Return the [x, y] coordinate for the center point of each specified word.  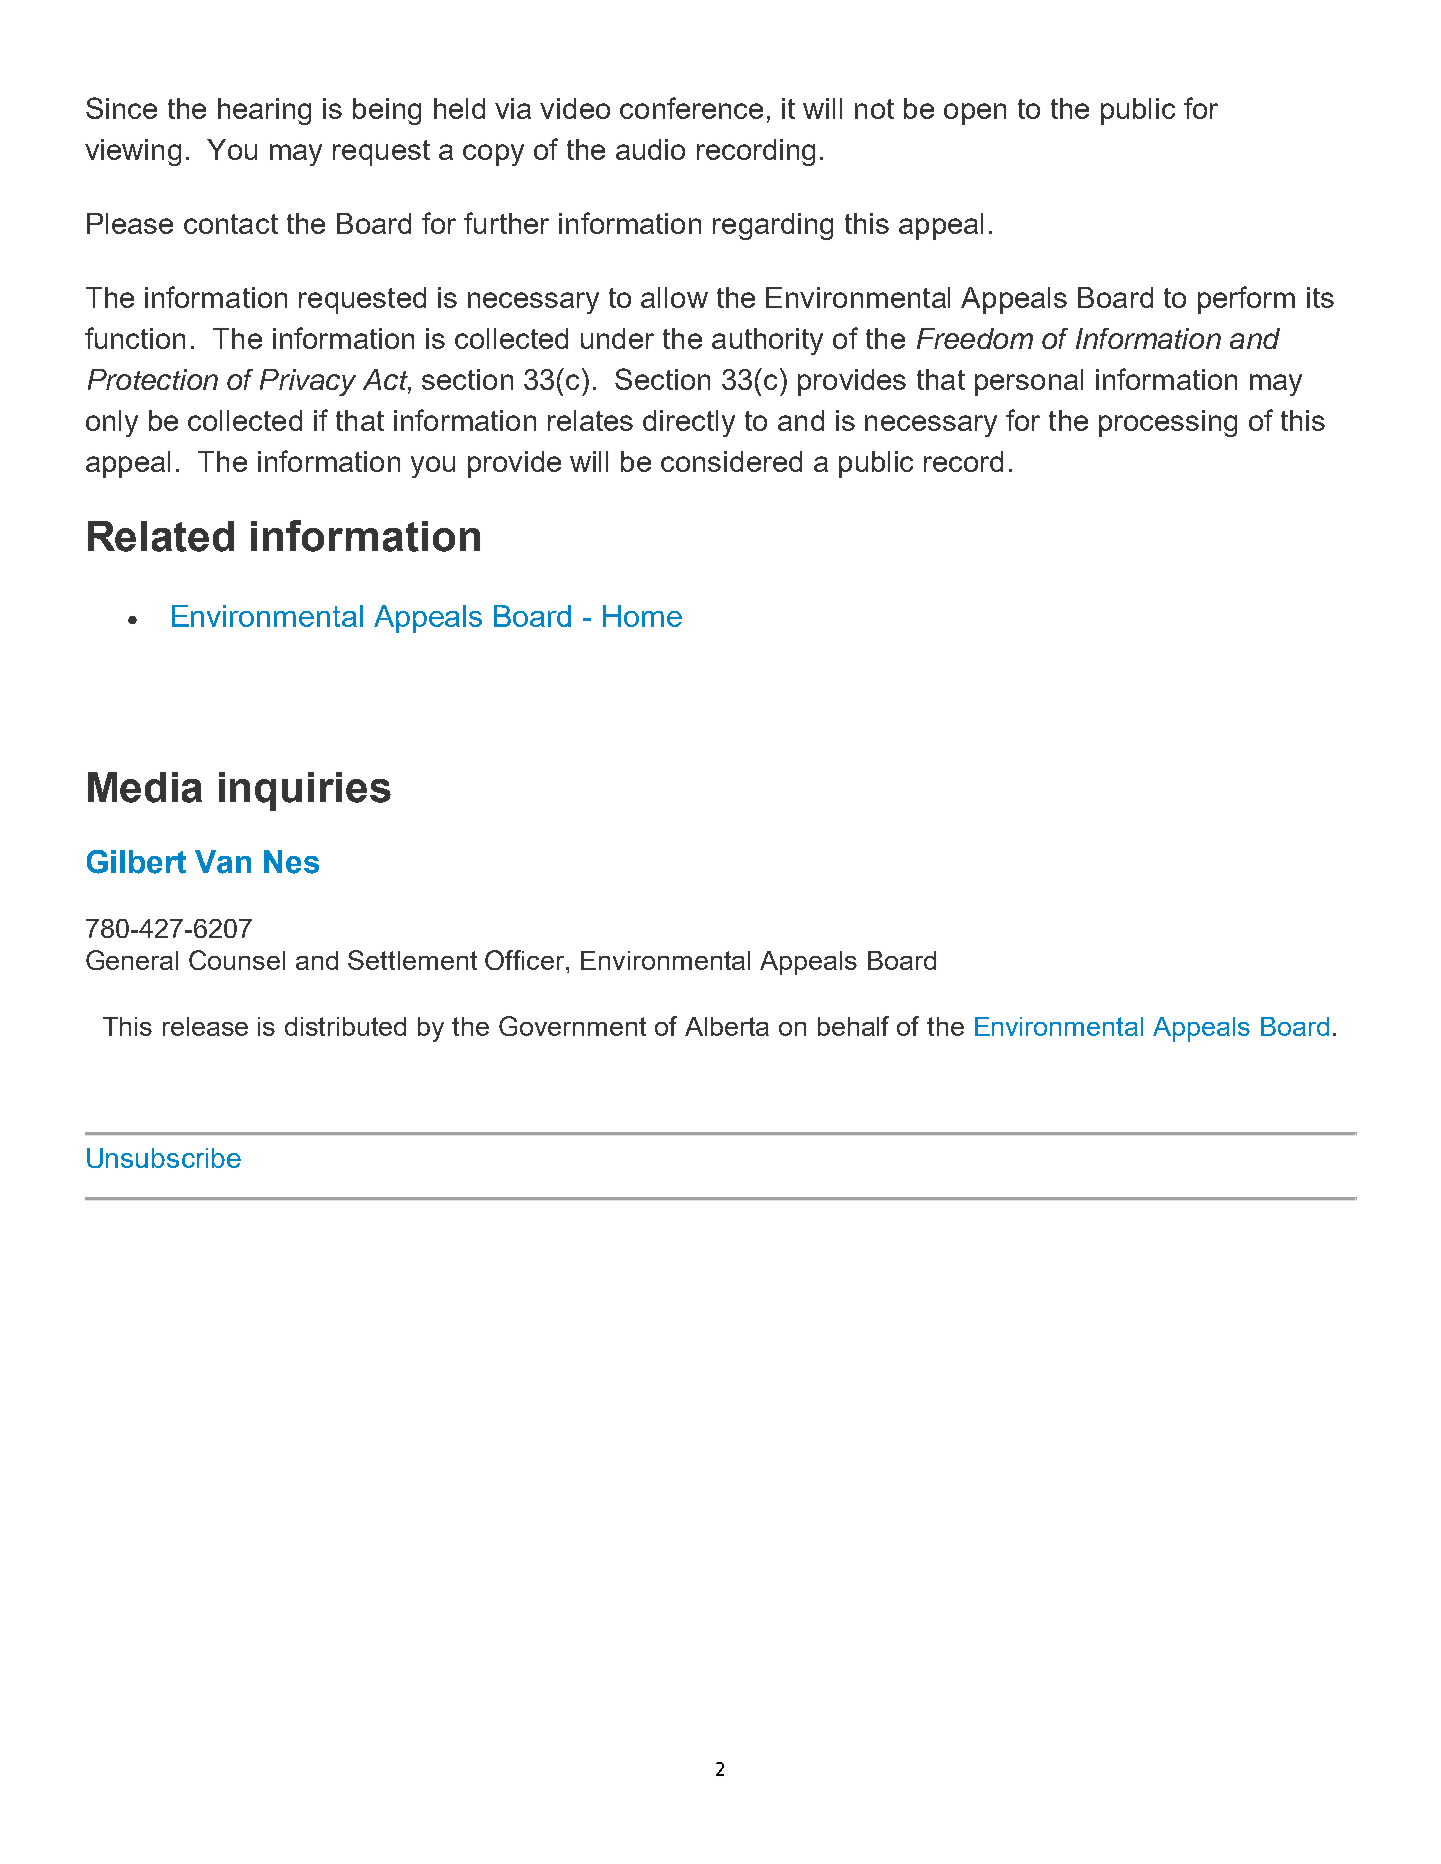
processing [1168, 423]
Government [572, 1026]
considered [731, 461]
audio [650, 149]
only [112, 423]
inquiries [305, 791]
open [975, 114]
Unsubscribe [164, 1158]
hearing [264, 111]
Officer [526, 960]
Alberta [727, 1026]
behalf [853, 1026]
